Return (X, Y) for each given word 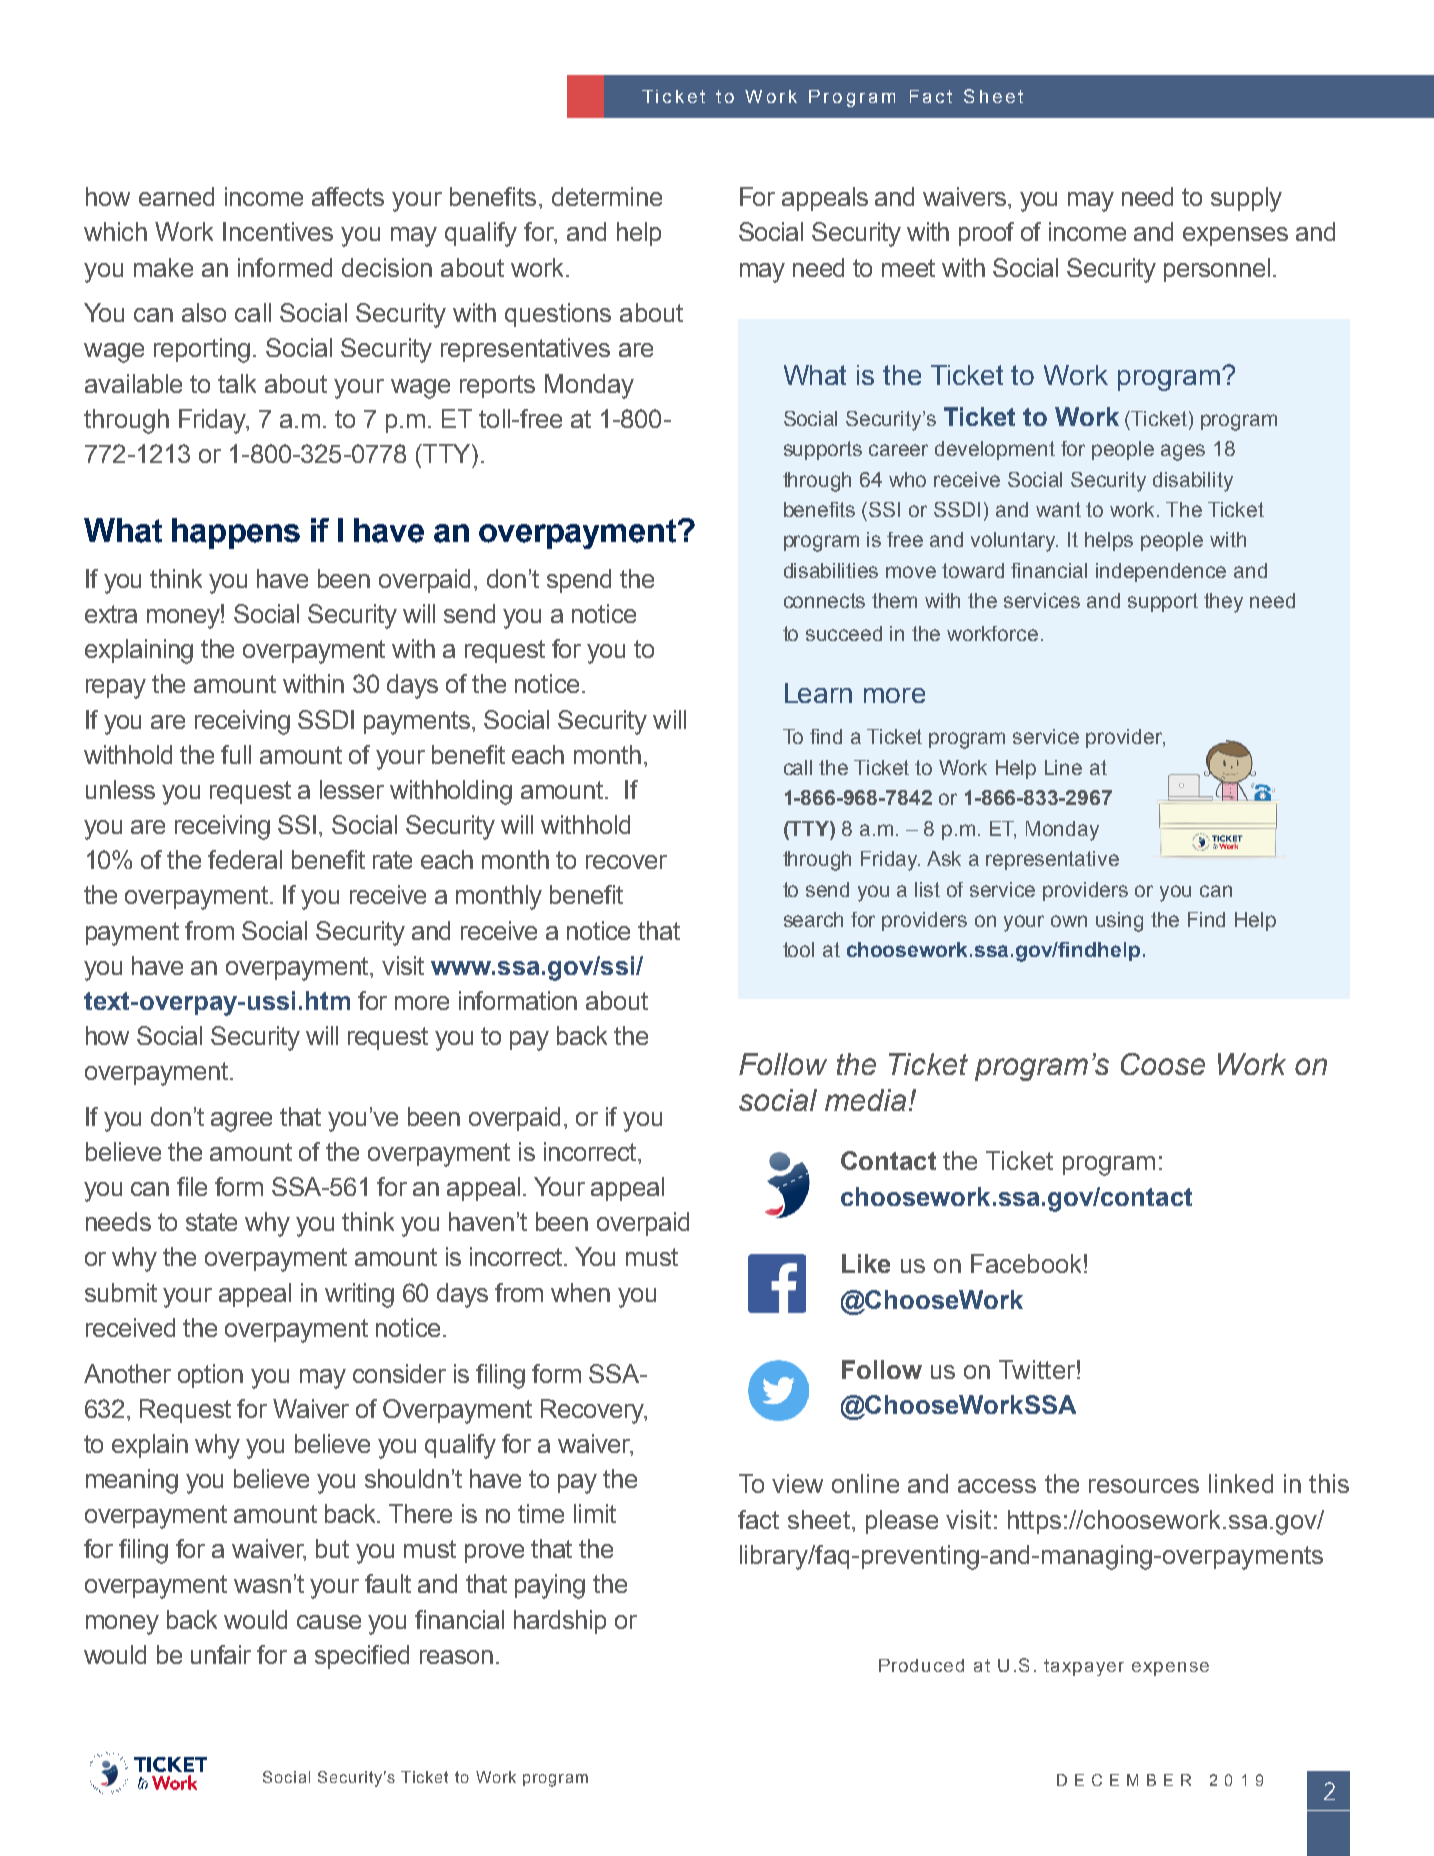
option (210, 1376)
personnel (1217, 270)
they (1223, 603)
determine (607, 196)
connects (824, 600)
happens (236, 533)
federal (245, 859)
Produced (921, 1665)
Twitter (1037, 1369)
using (1119, 922)
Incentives (278, 231)
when (580, 1292)
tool (798, 949)
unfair (221, 1654)
